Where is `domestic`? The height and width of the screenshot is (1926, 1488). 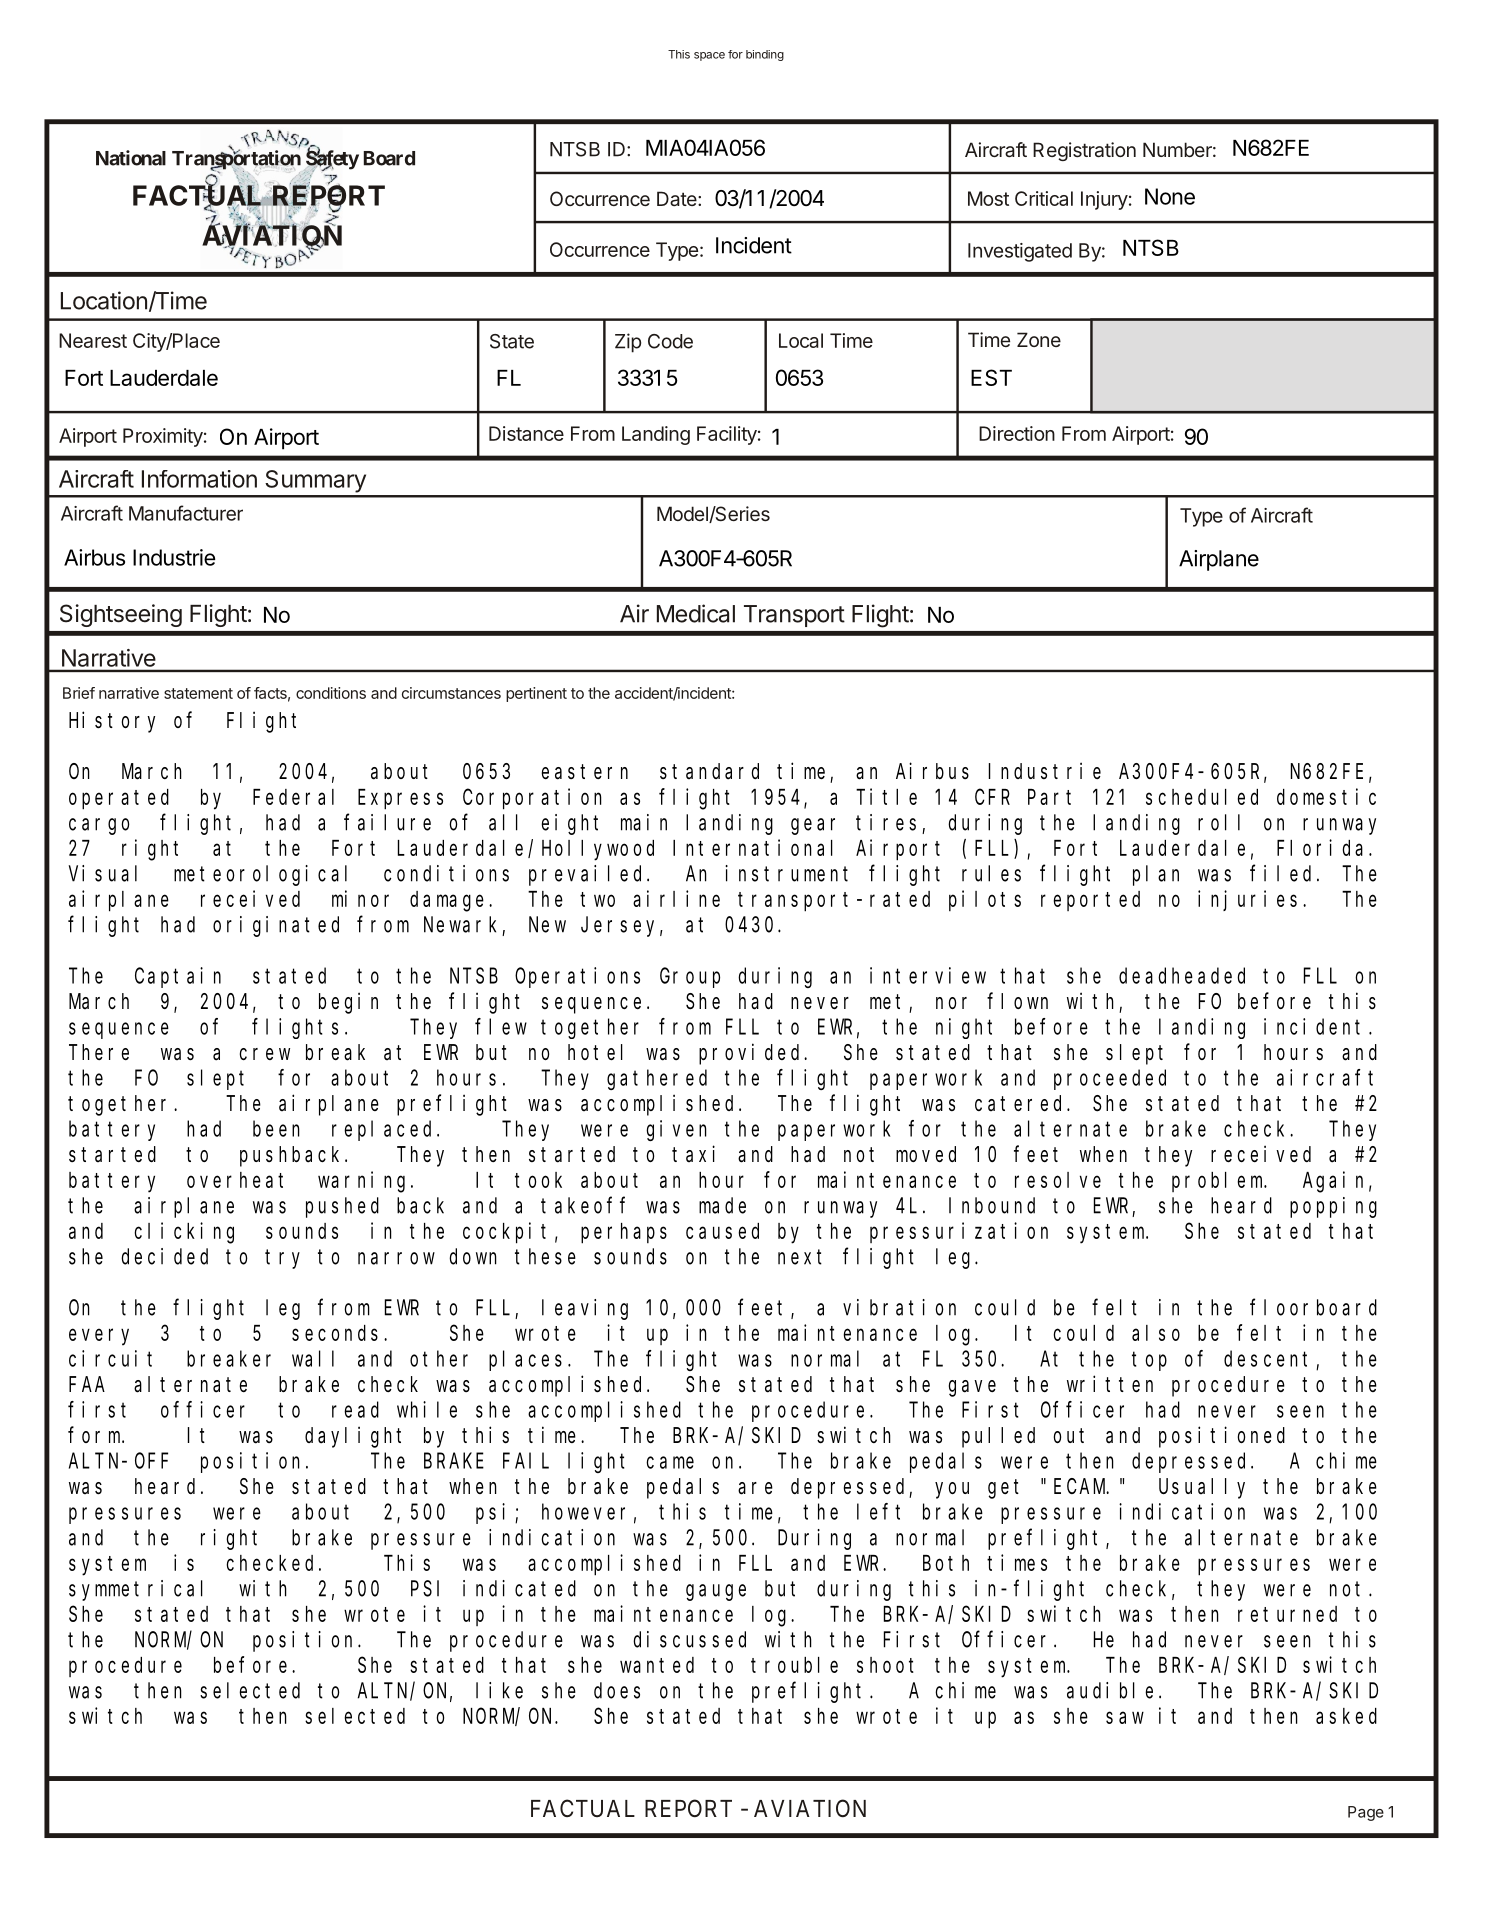 domestic is located at coordinates (1326, 796).
